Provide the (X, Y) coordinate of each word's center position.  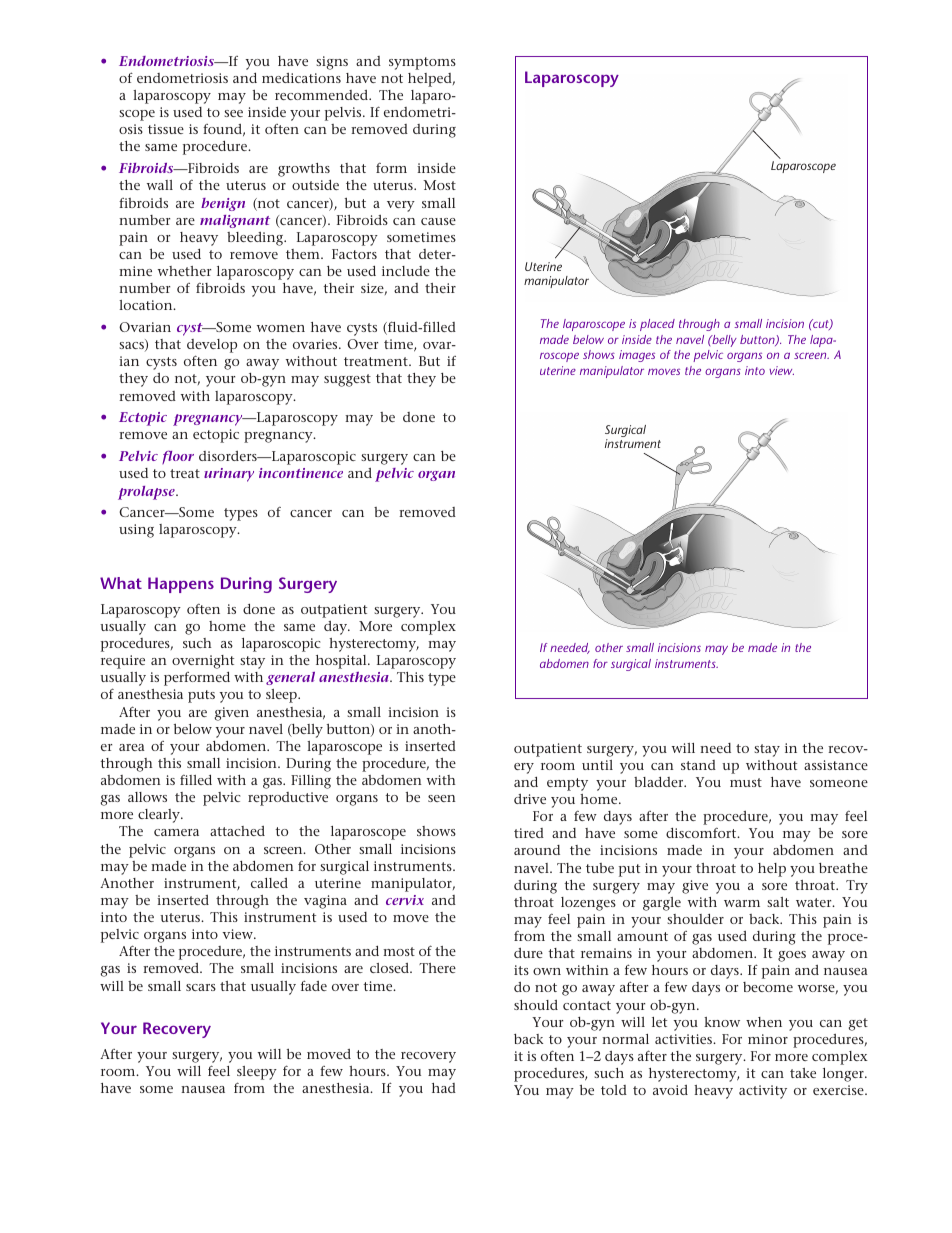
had (444, 1088)
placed (657, 325)
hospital (342, 662)
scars (201, 987)
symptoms (422, 63)
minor (768, 1039)
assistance (836, 765)
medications (301, 78)
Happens (181, 585)
